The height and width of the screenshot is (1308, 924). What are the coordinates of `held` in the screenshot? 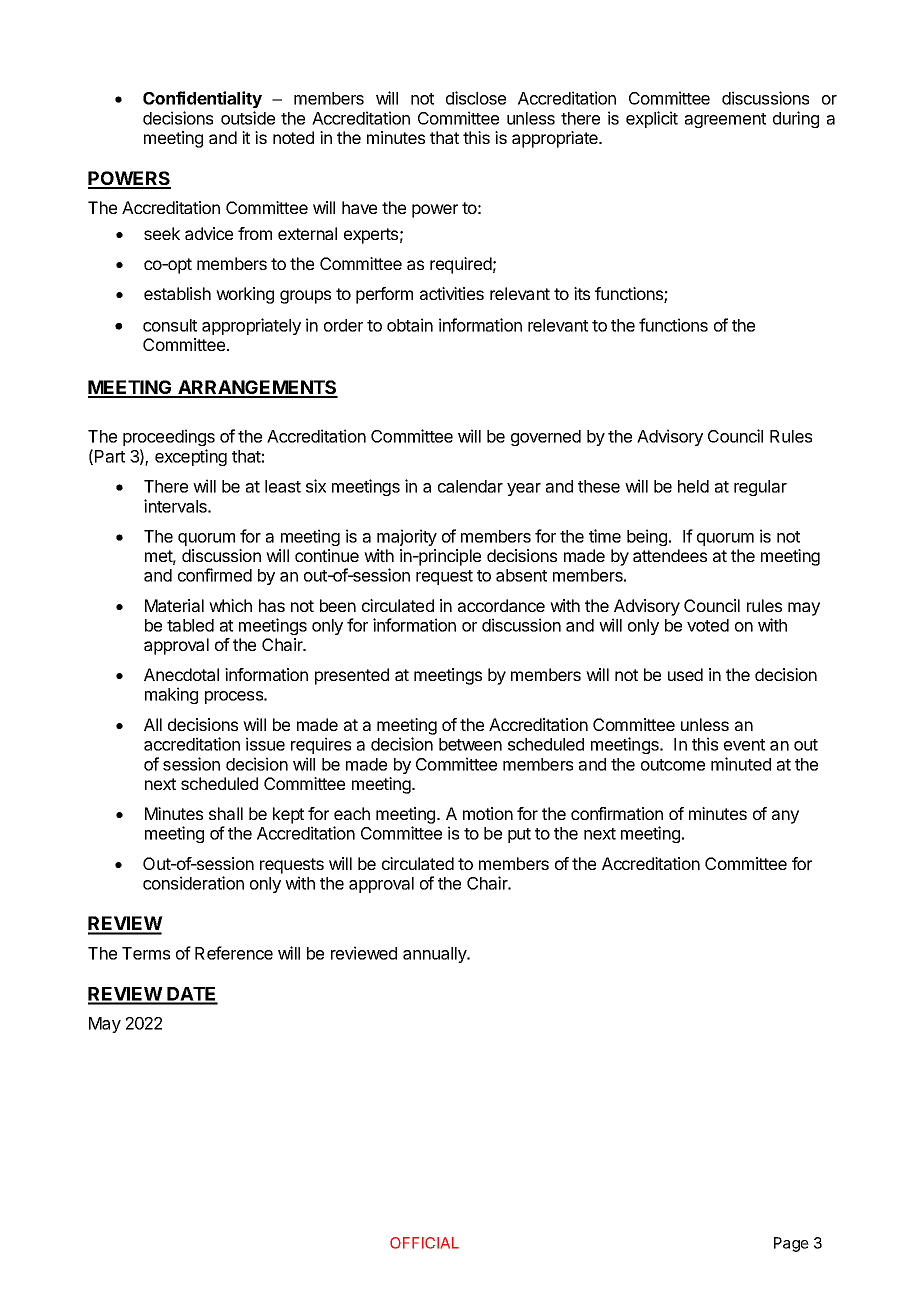 It's located at (693, 486).
